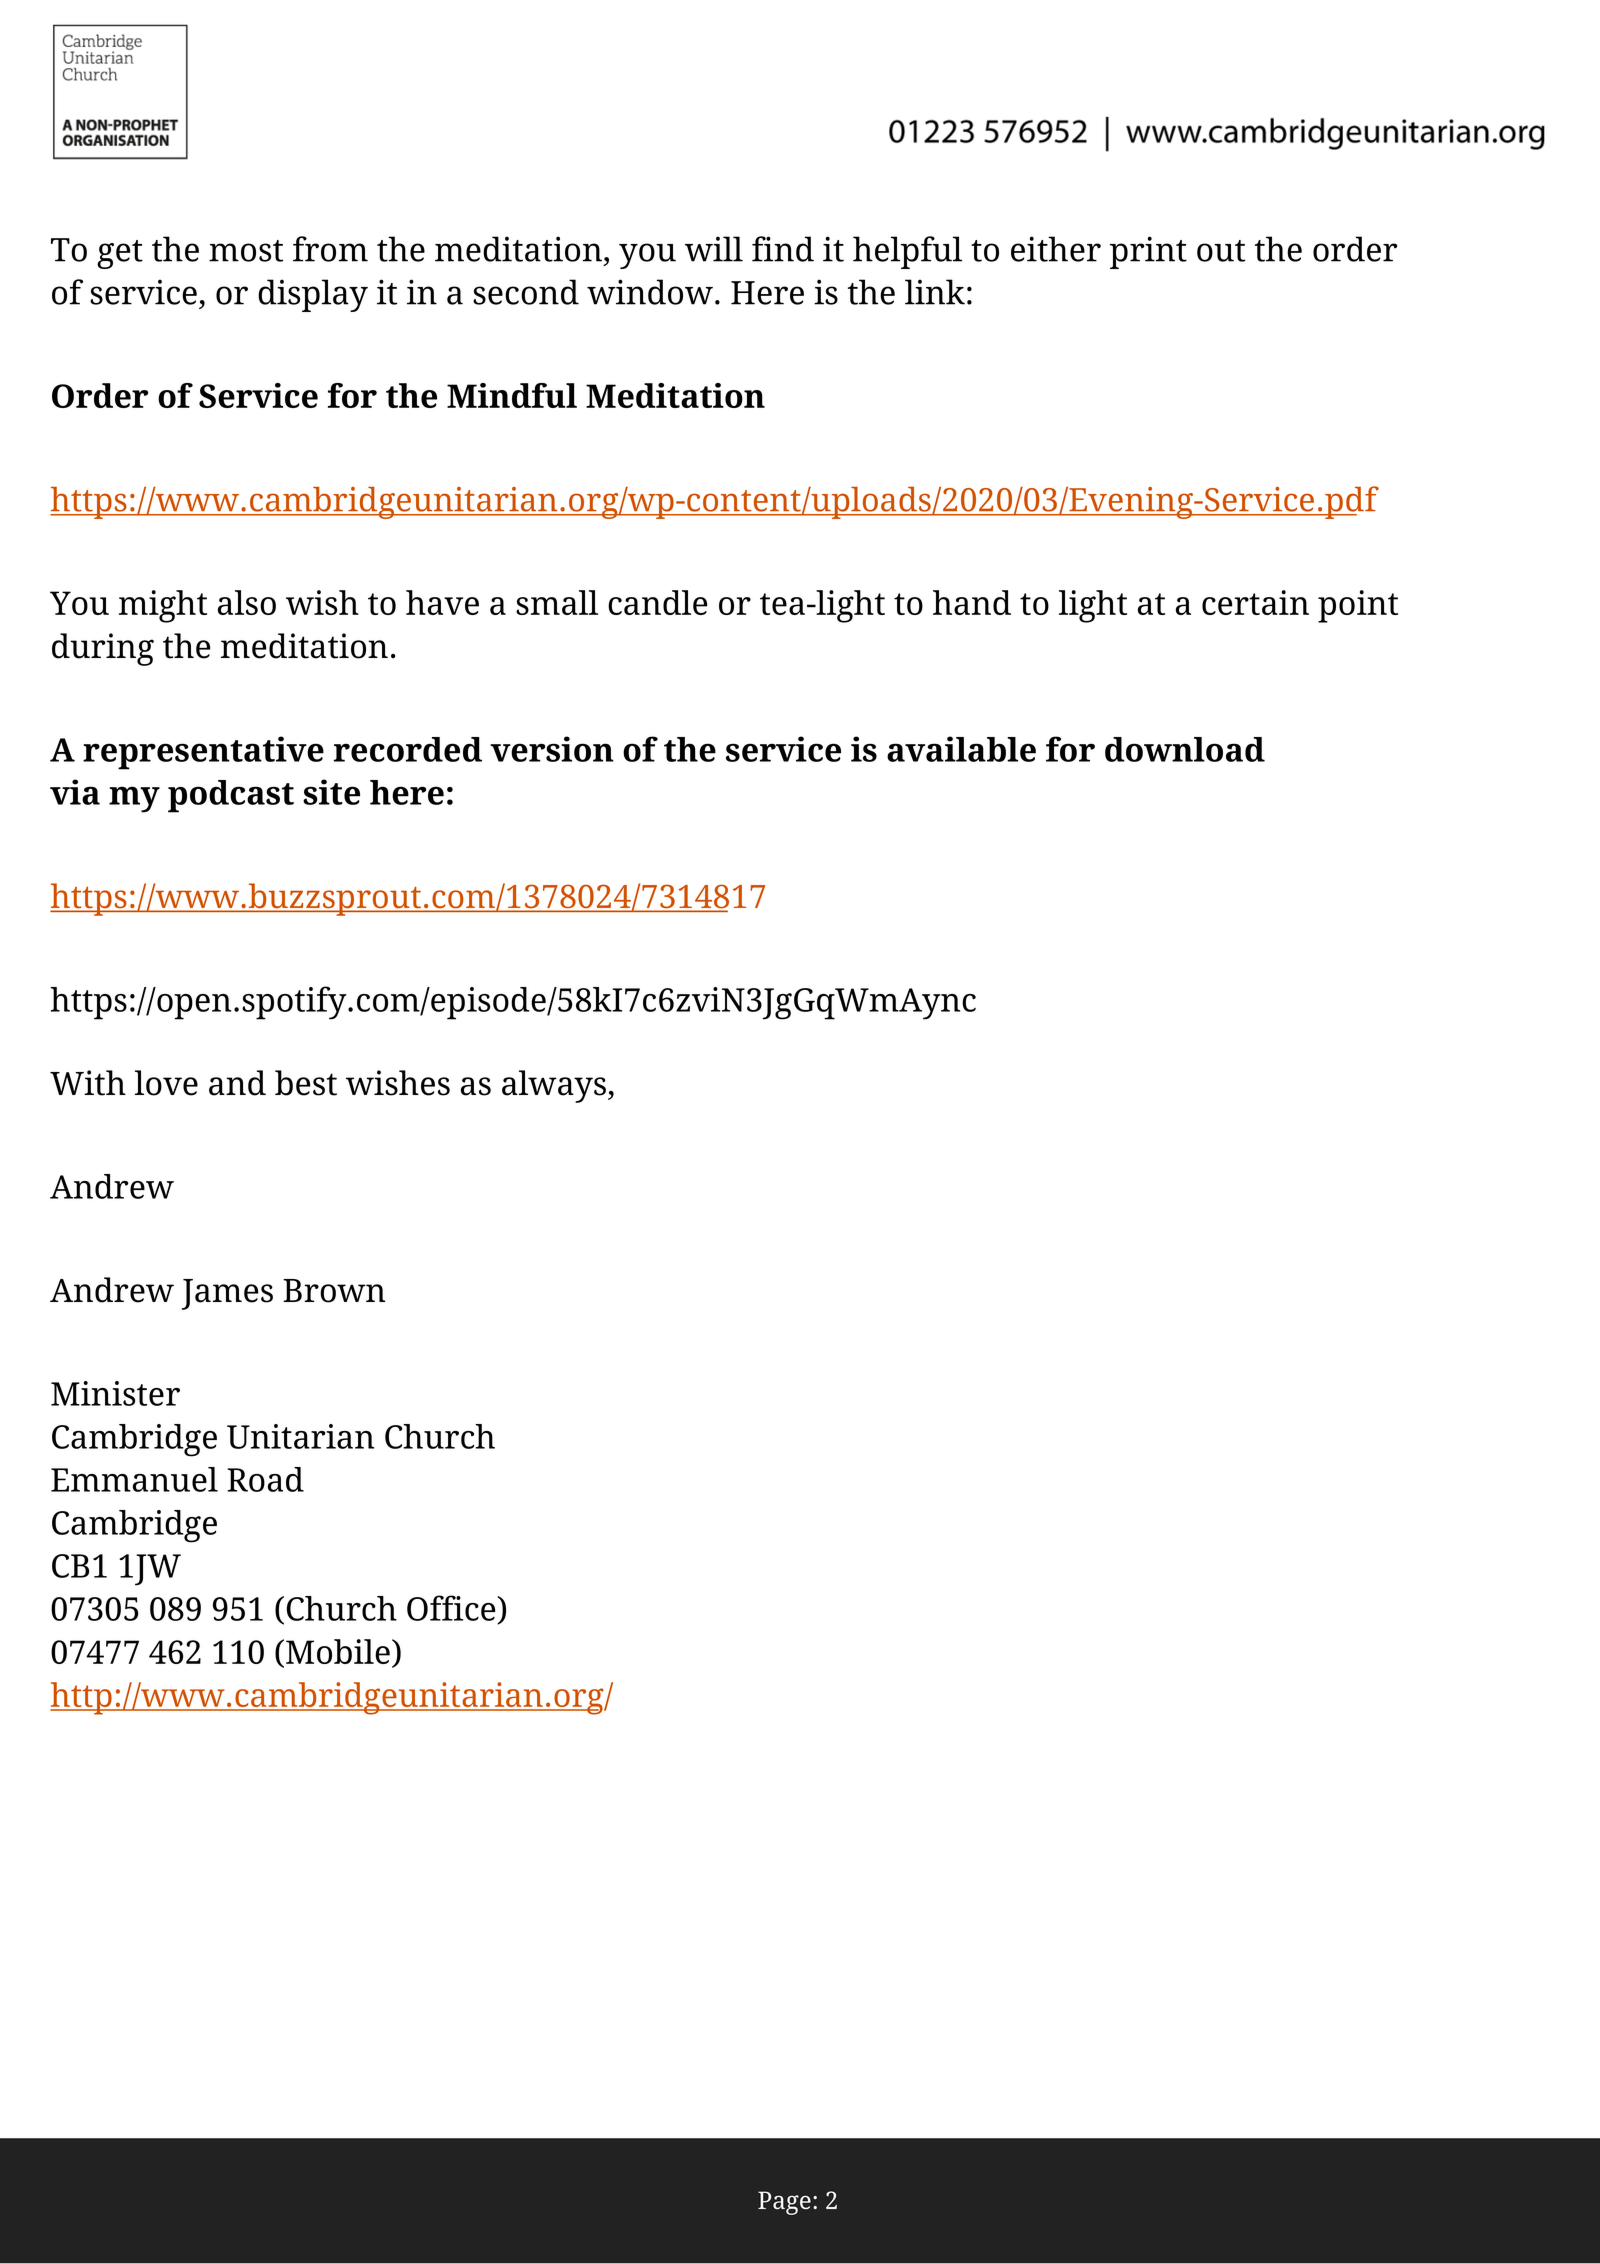 This screenshot has width=1600, height=2264. What do you see at coordinates (227, 1294) in the screenshot?
I see `James` at bounding box center [227, 1294].
